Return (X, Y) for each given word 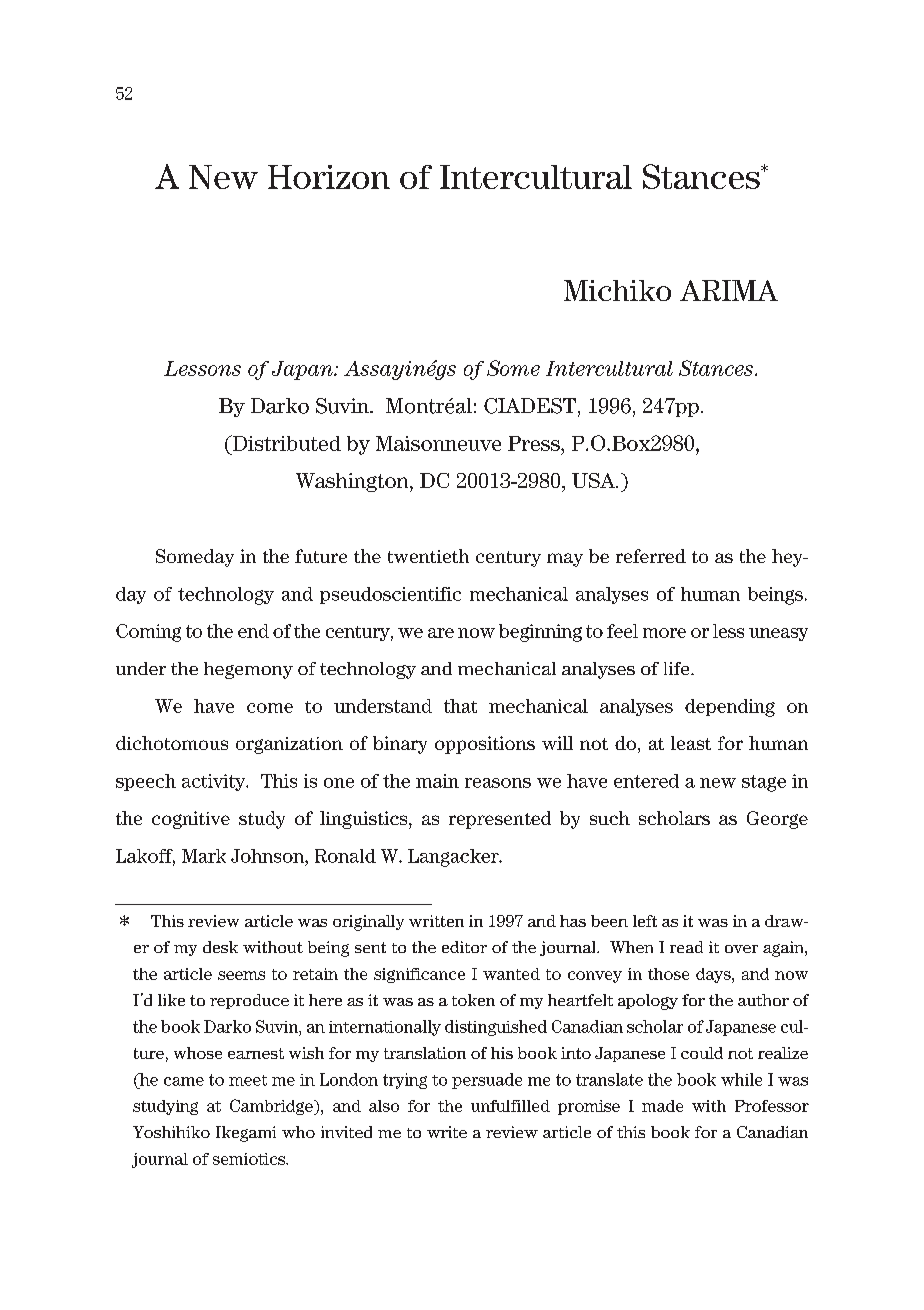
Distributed (285, 443)
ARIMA (729, 290)
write (447, 1132)
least (691, 743)
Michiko (617, 290)
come (270, 708)
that (460, 706)
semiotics (250, 1159)
